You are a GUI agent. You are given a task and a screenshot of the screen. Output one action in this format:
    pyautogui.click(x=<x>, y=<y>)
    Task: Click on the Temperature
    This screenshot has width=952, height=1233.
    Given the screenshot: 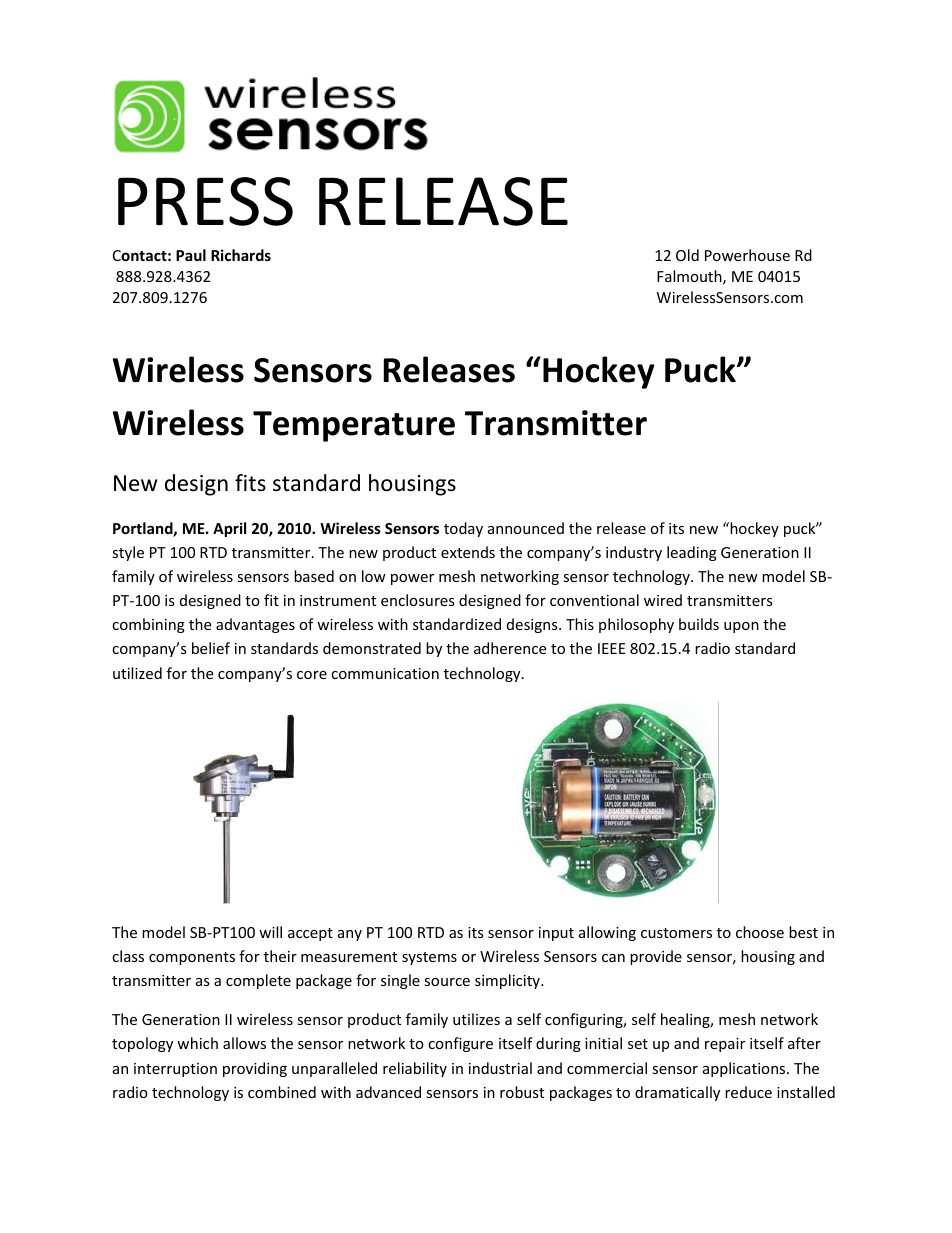 What is the action you would take?
    pyautogui.click(x=354, y=426)
